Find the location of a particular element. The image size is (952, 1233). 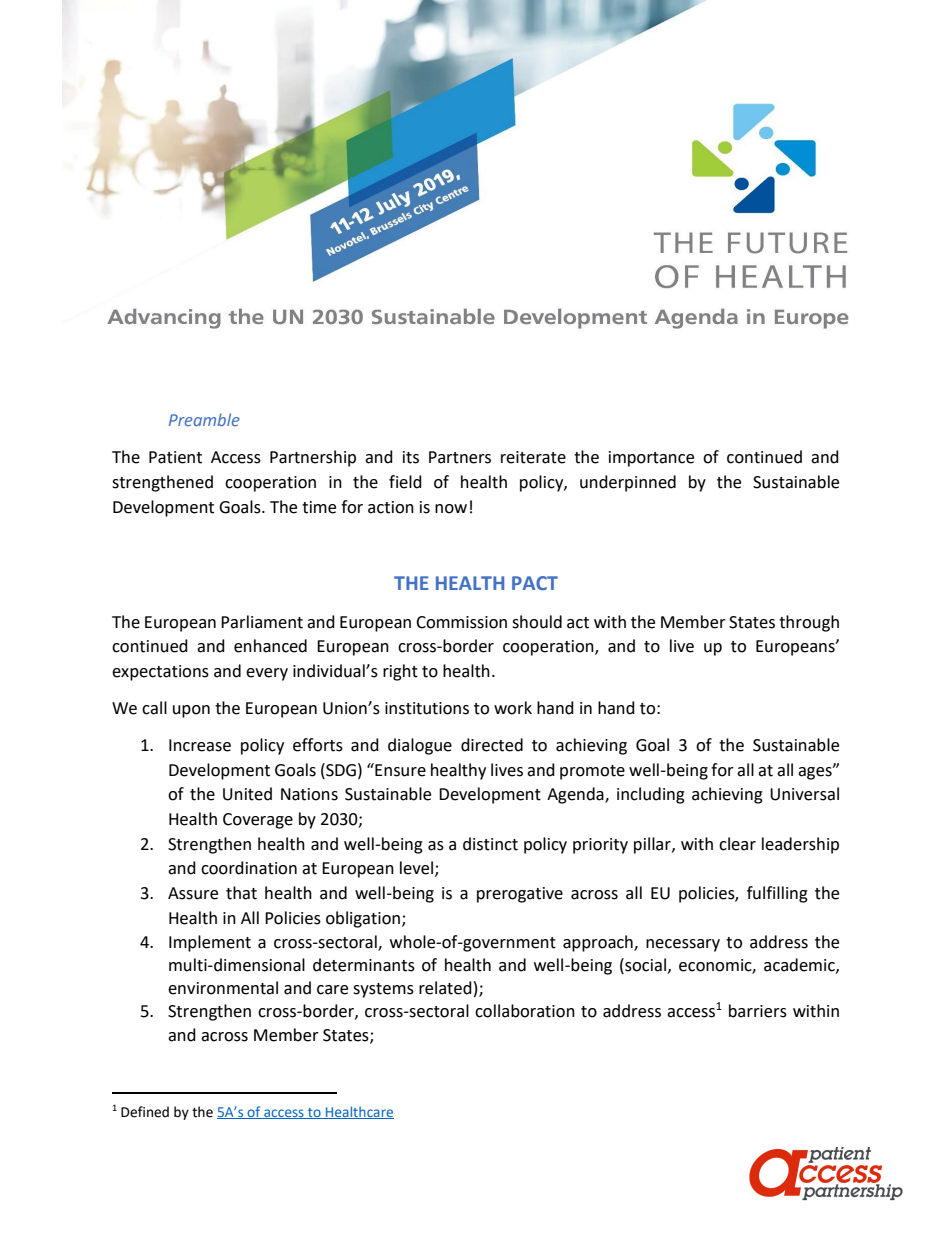

directed is located at coordinates (492, 745).
